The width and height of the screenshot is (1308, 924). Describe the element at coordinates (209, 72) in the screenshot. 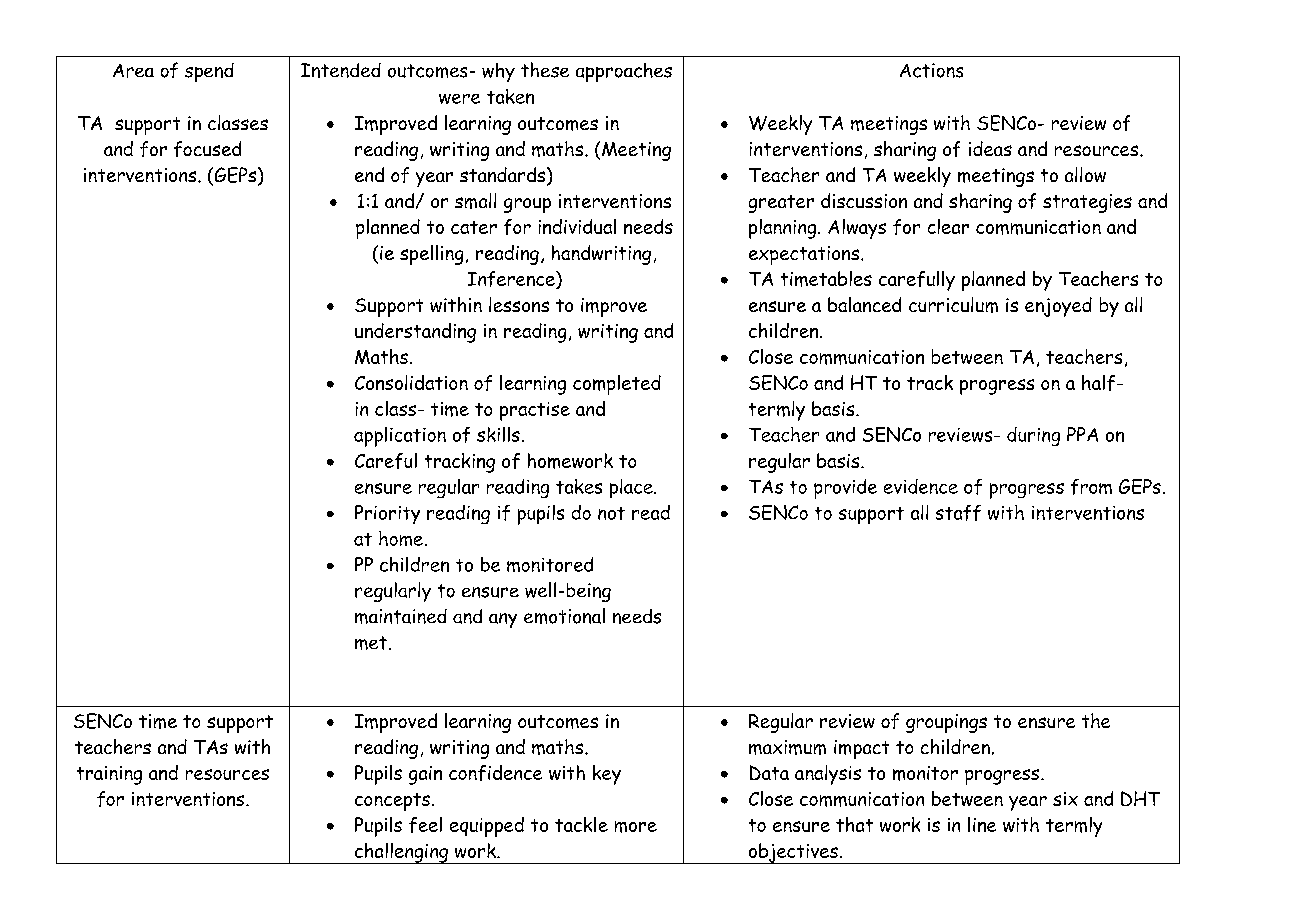

I see `spend` at that location.
